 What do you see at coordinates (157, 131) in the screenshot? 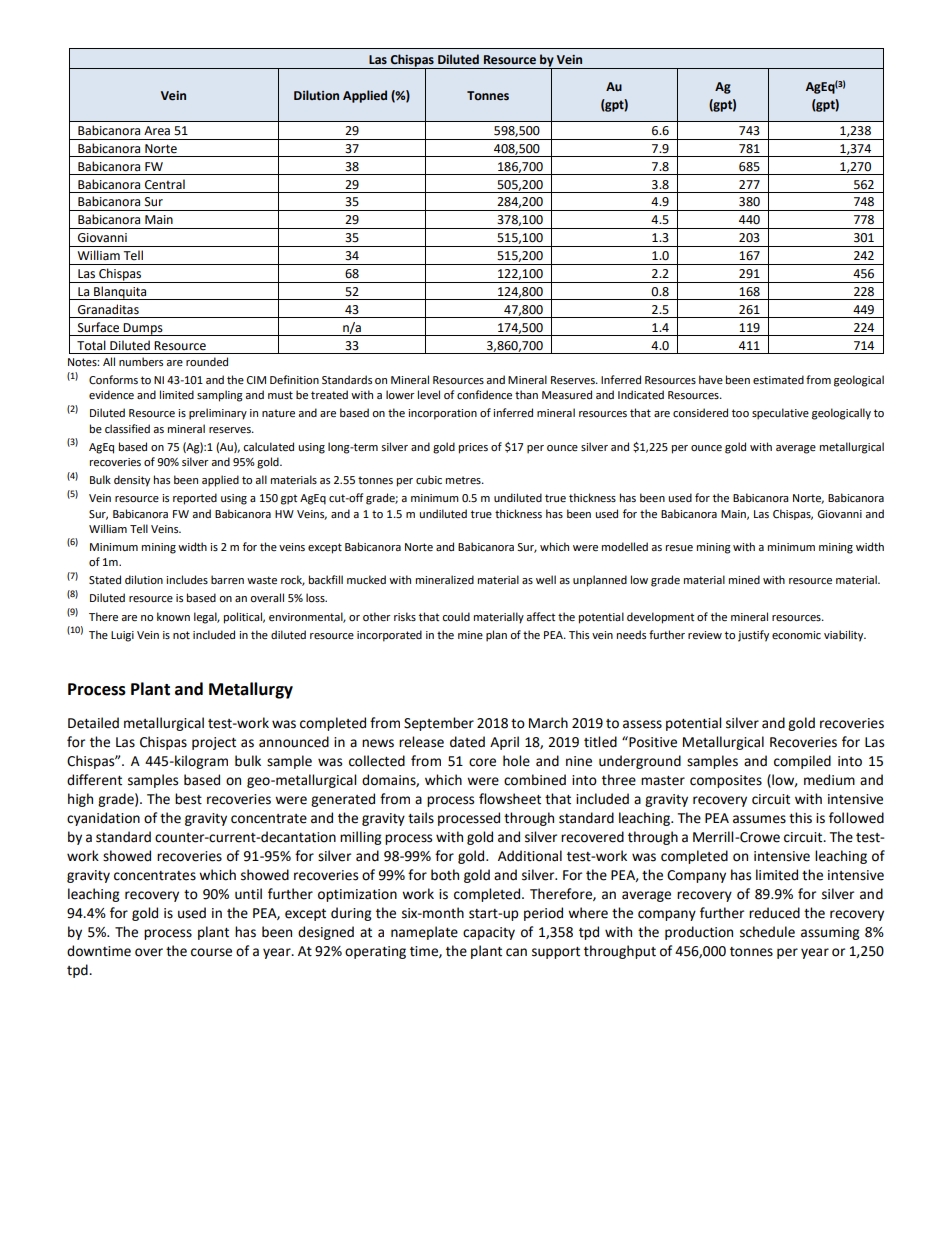
I see `Area` at bounding box center [157, 131].
